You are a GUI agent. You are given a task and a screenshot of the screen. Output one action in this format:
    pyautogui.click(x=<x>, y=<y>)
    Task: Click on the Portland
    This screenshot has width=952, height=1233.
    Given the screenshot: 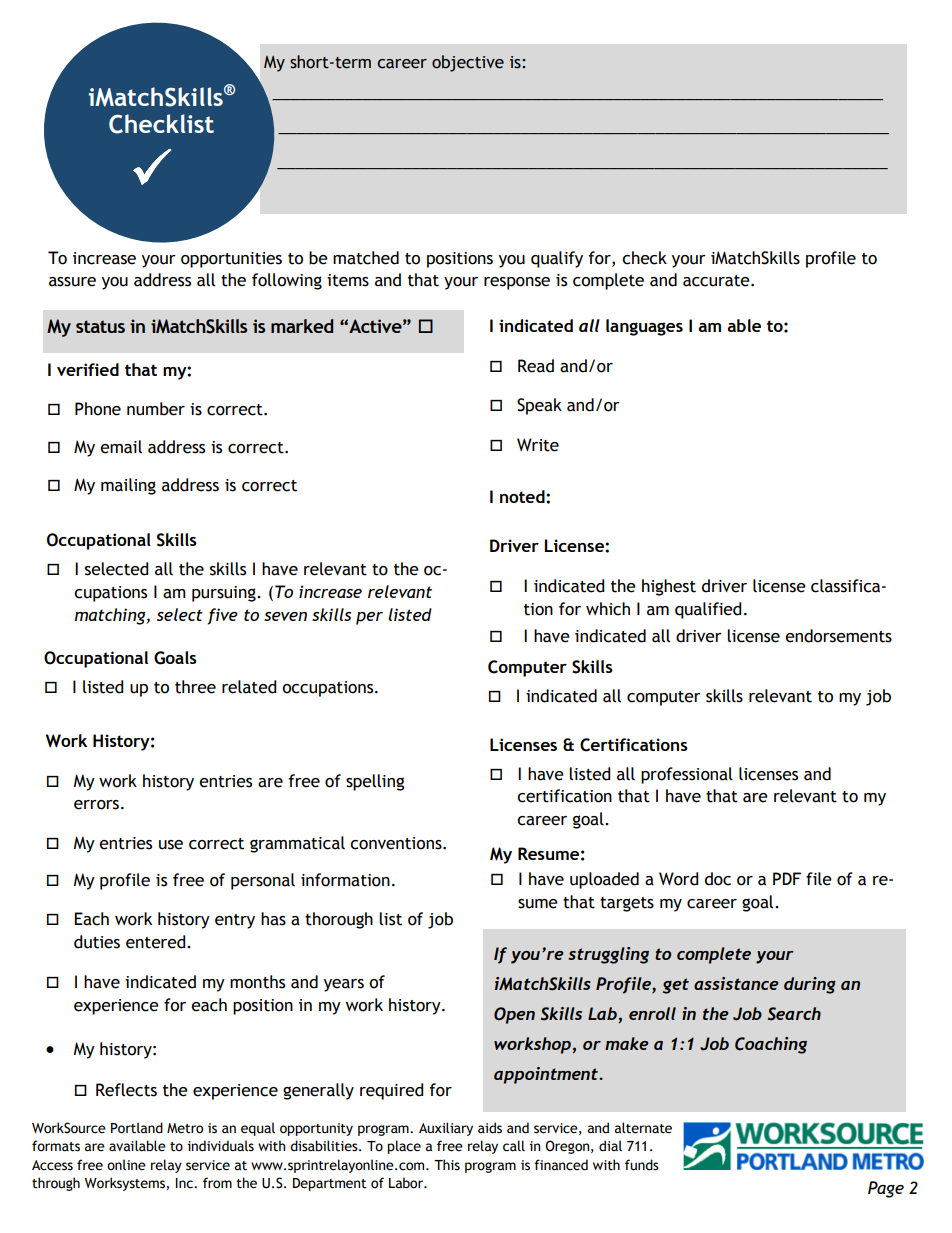 What is the action you would take?
    pyautogui.click(x=137, y=1128)
